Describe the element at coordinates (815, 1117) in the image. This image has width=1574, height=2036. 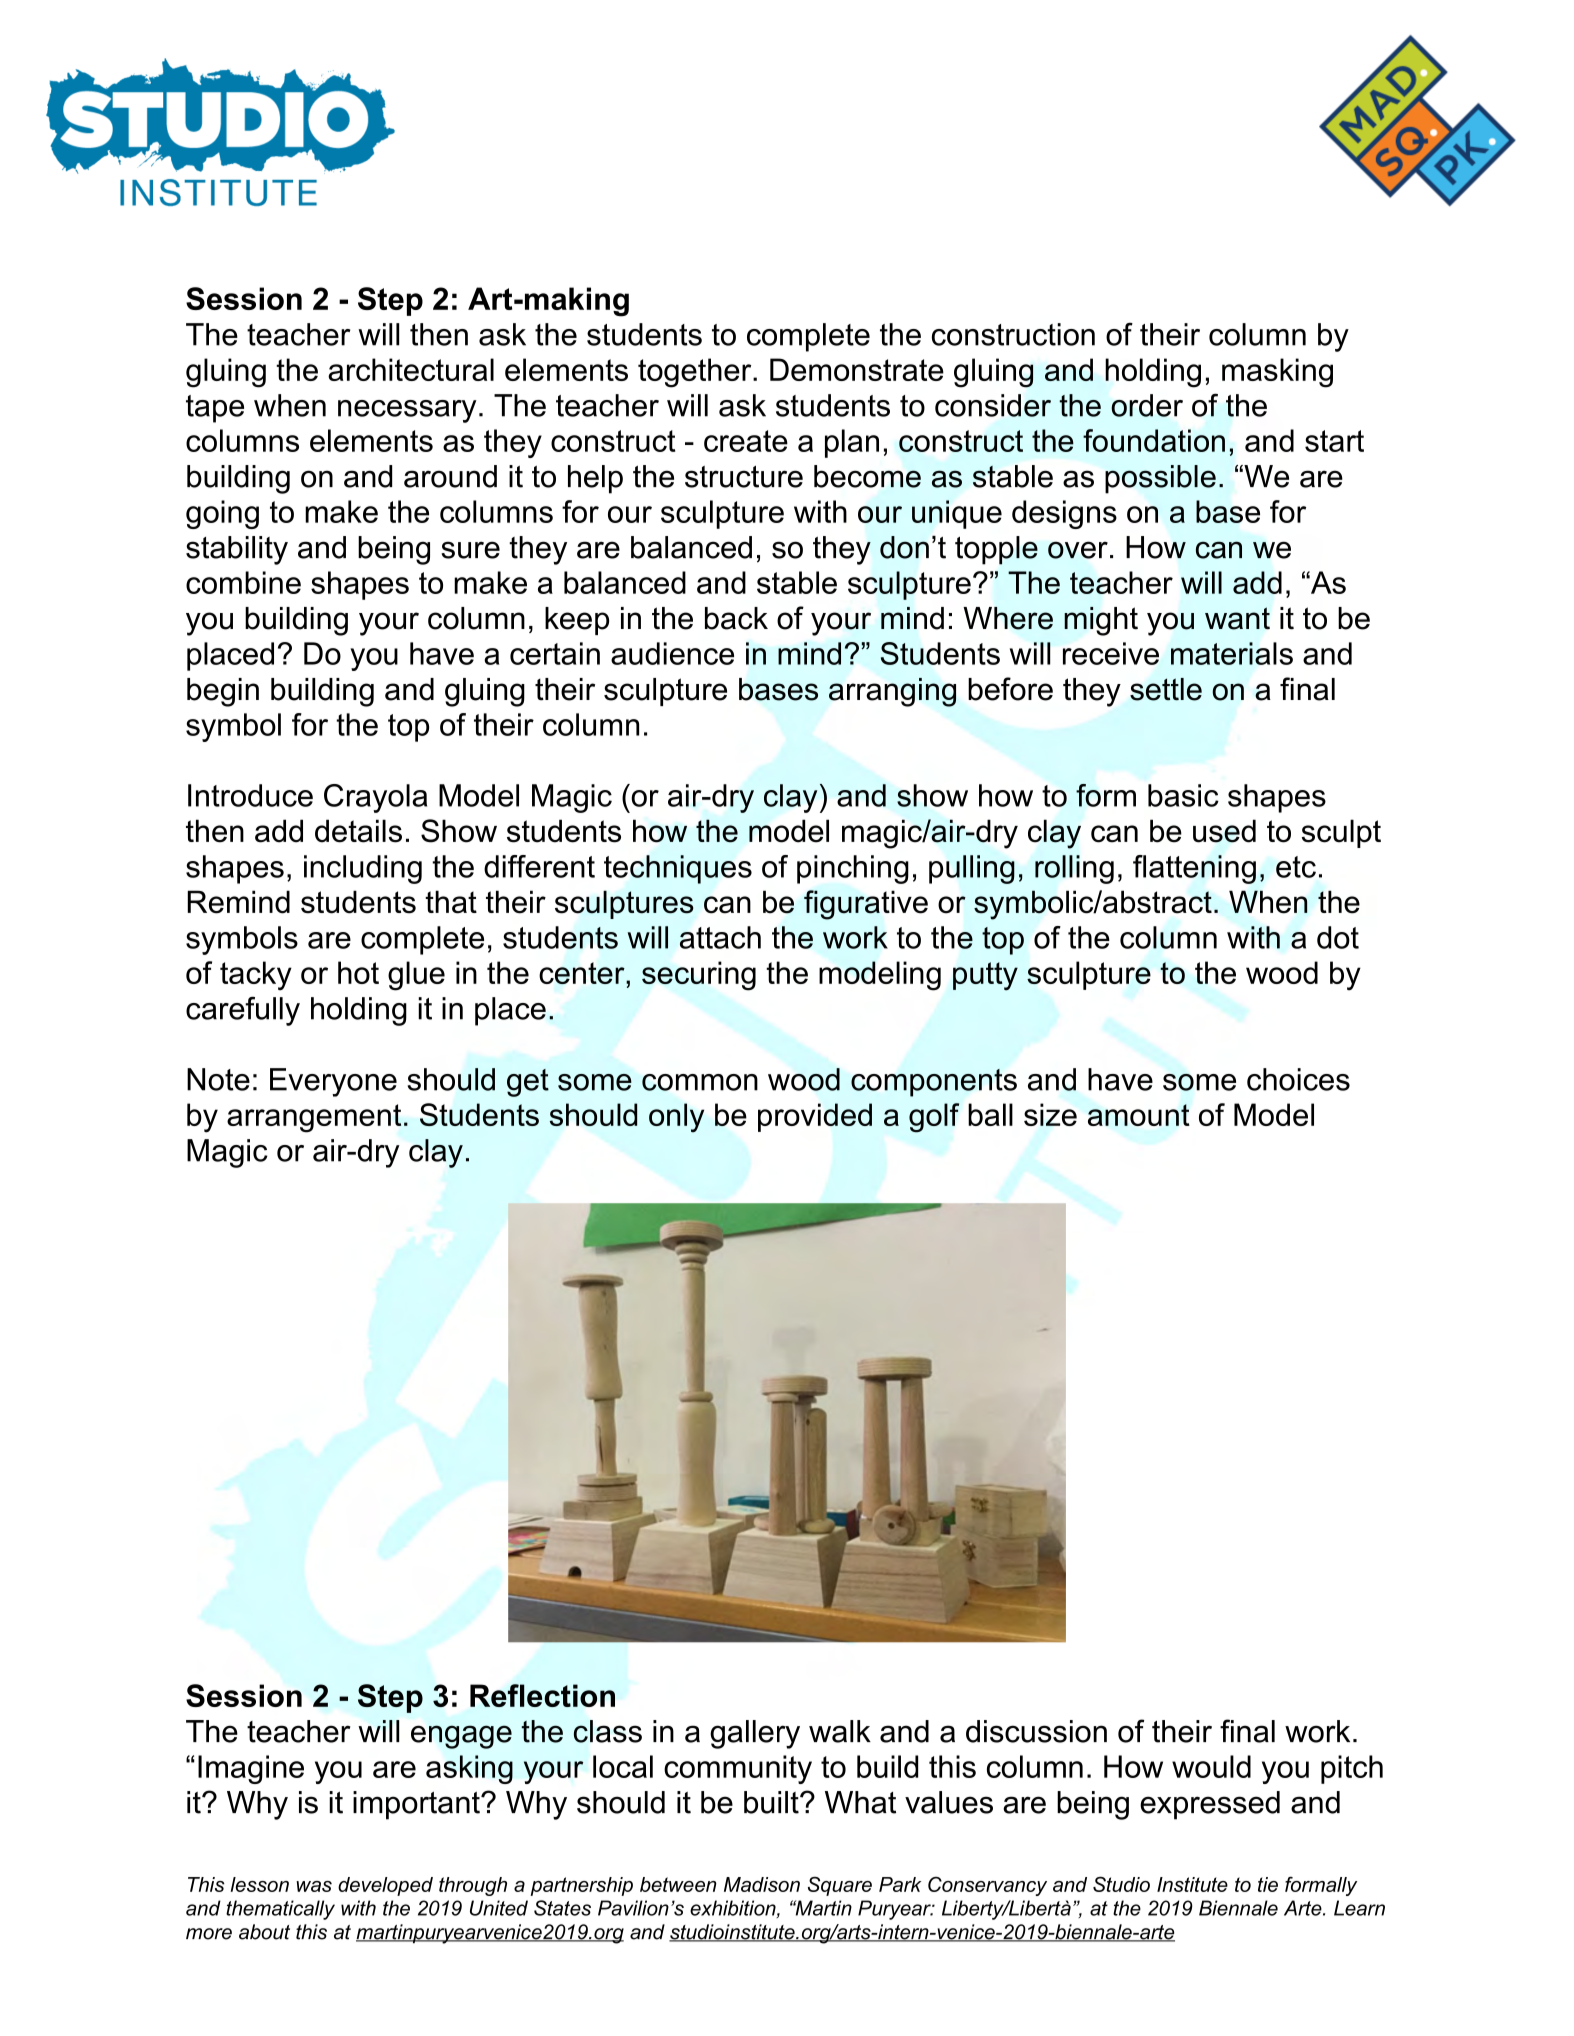
I see `provided` at that location.
